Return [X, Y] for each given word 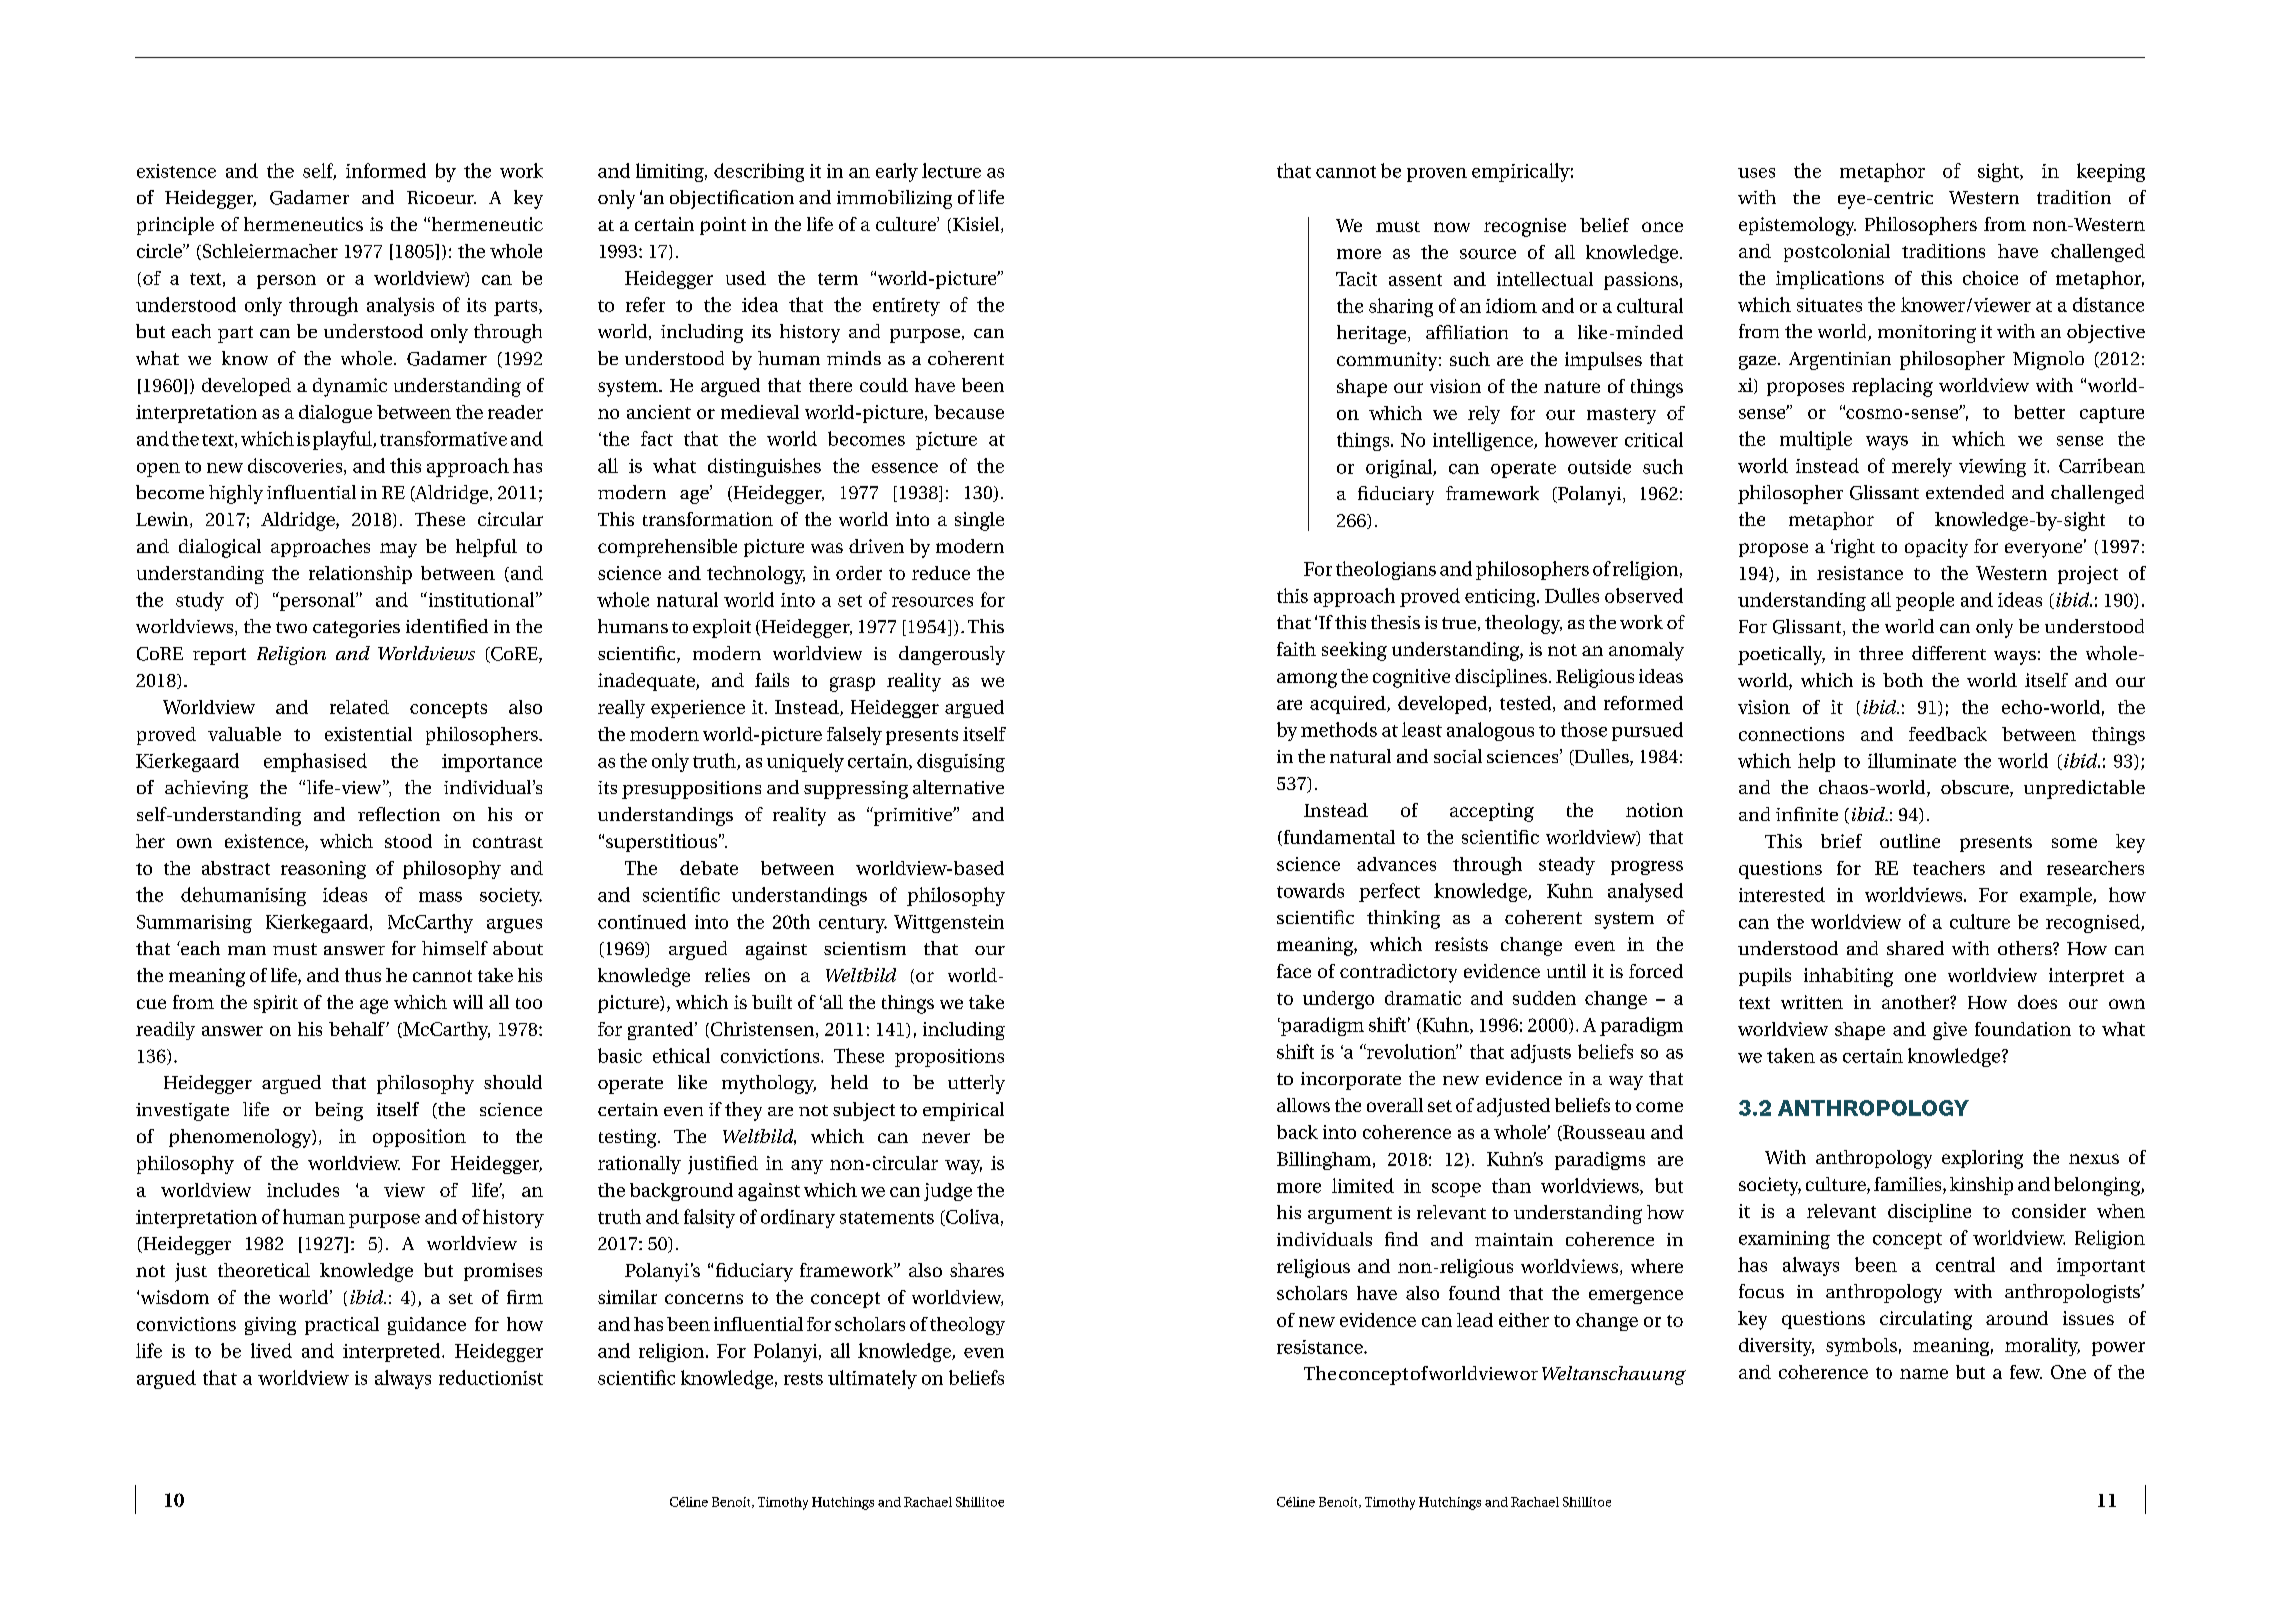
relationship [360, 575]
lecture [951, 170]
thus [363, 975]
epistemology [1797, 226]
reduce [941, 573]
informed [386, 170]
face [1294, 971]
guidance [427, 1326]
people [1925, 601]
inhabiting [1848, 977]
